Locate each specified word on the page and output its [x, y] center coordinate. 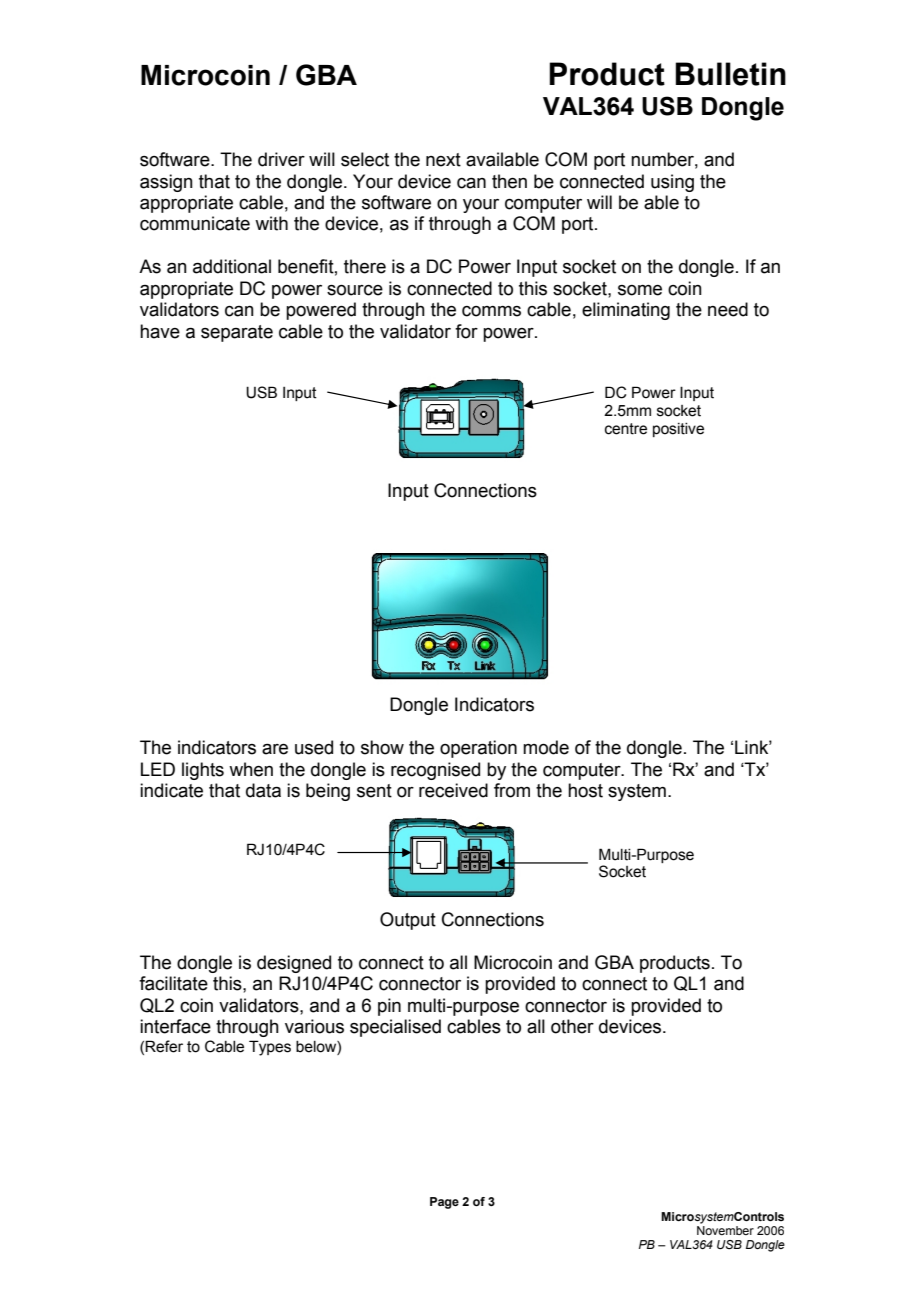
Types [270, 1048]
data [263, 790]
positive [678, 430]
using [672, 183]
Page [444, 1203]
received [453, 790]
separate [237, 333]
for [466, 331]
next [443, 160]
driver [281, 159]
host [585, 790]
